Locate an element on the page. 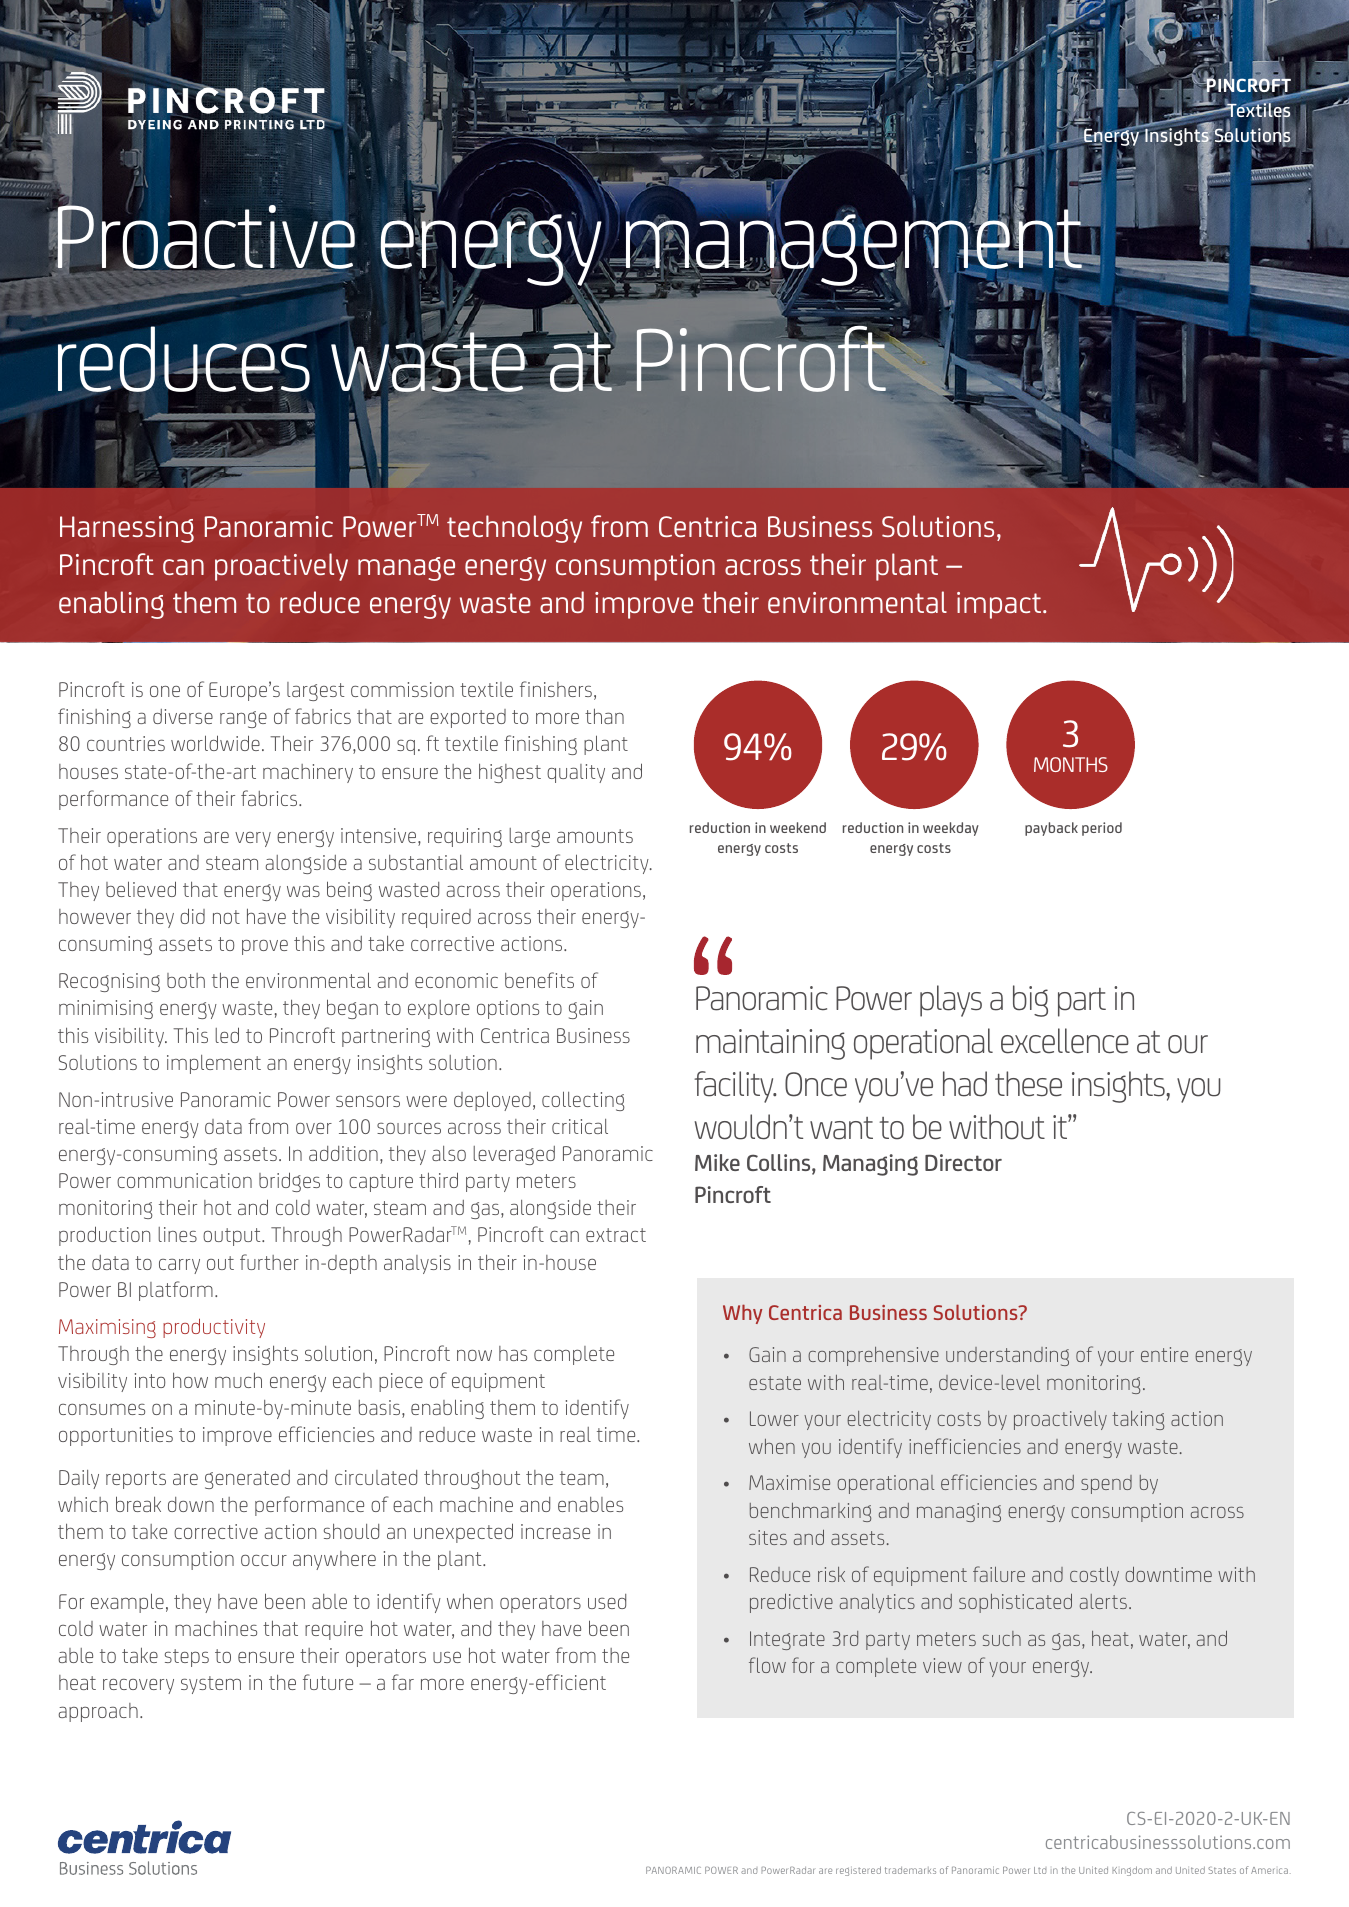 The image size is (1349, 1907). communication is located at coordinates (184, 1180).
